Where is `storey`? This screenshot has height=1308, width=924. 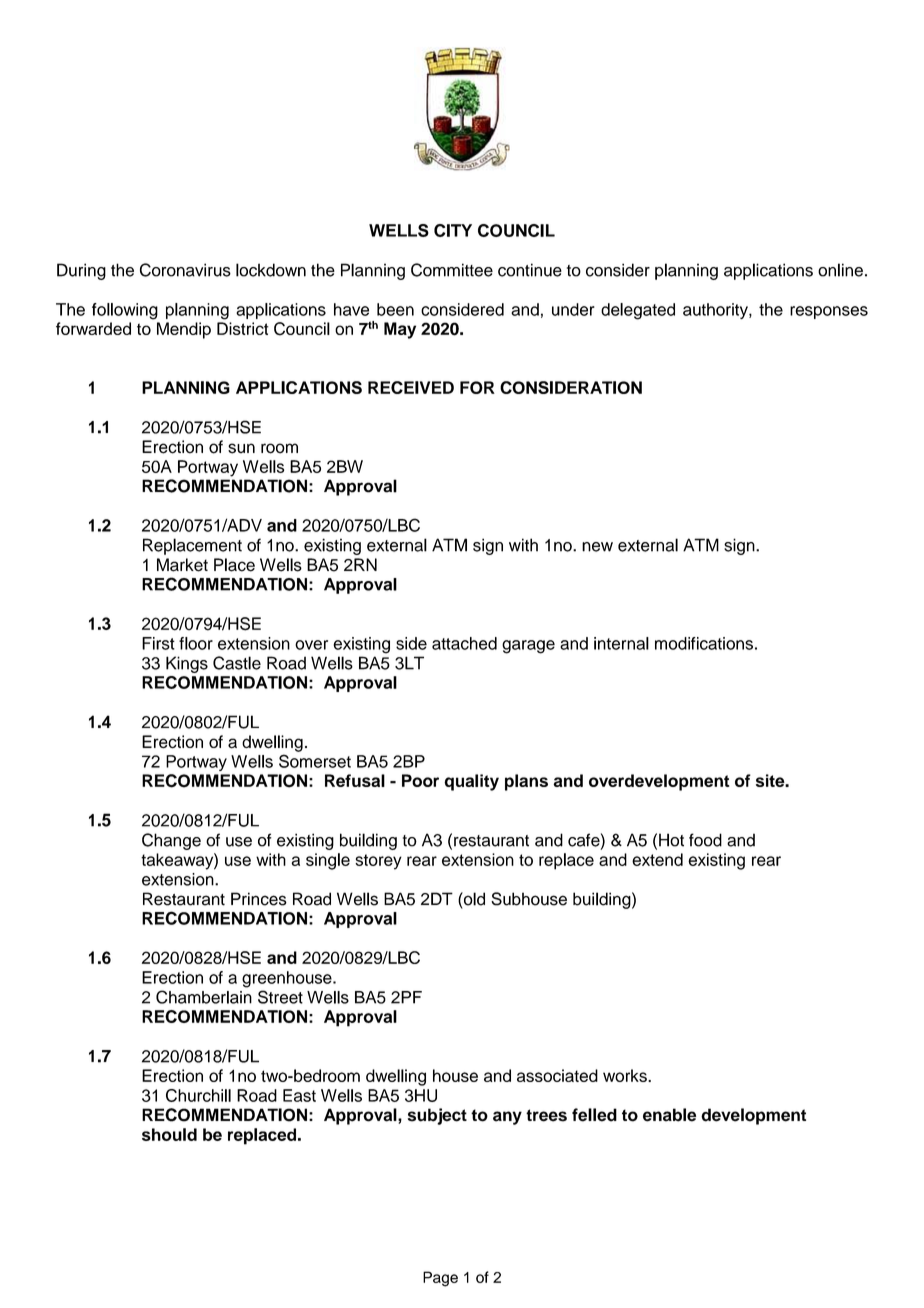 storey is located at coordinates (378, 862).
